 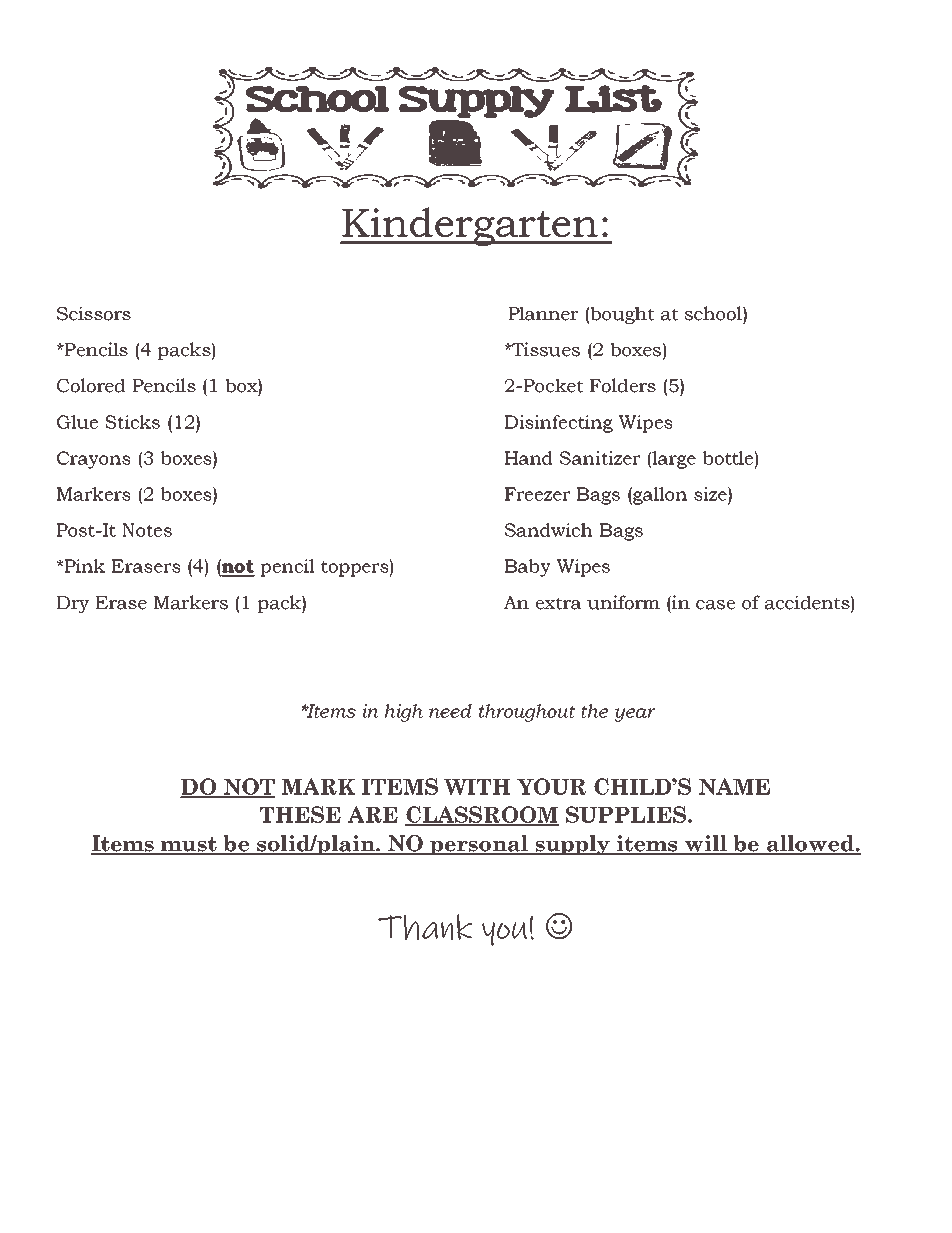 I want to click on need, so click(x=450, y=711).
